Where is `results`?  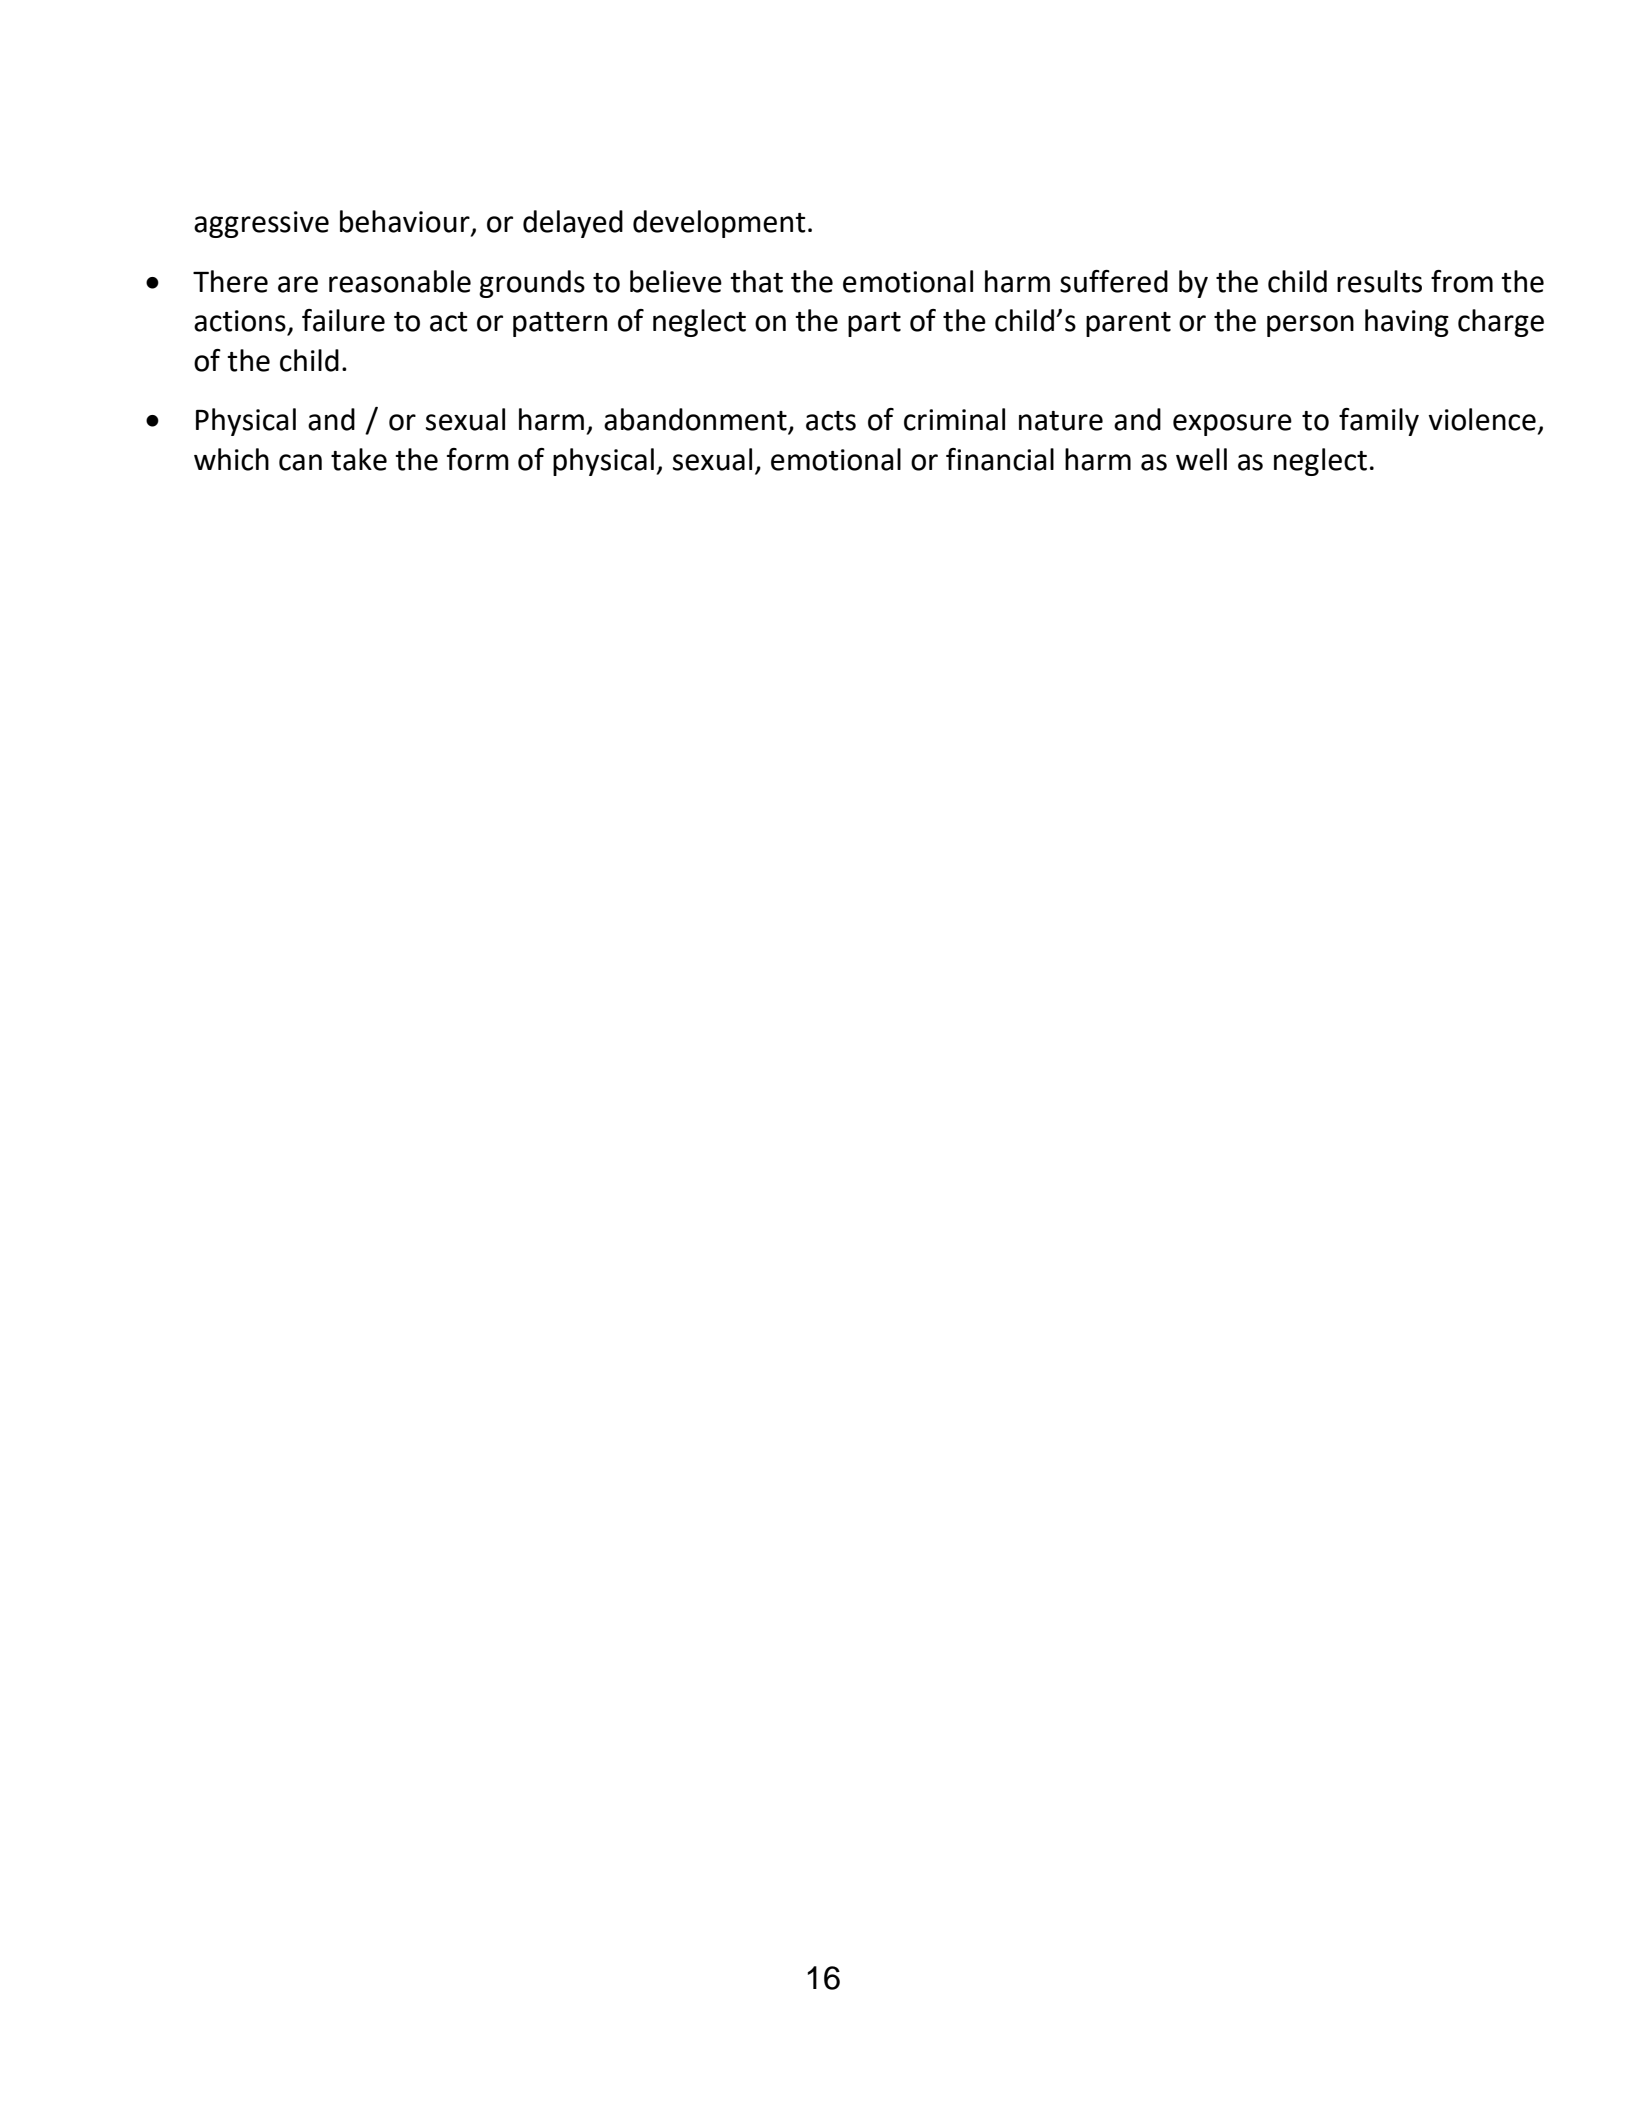
results is located at coordinates (1379, 281).
